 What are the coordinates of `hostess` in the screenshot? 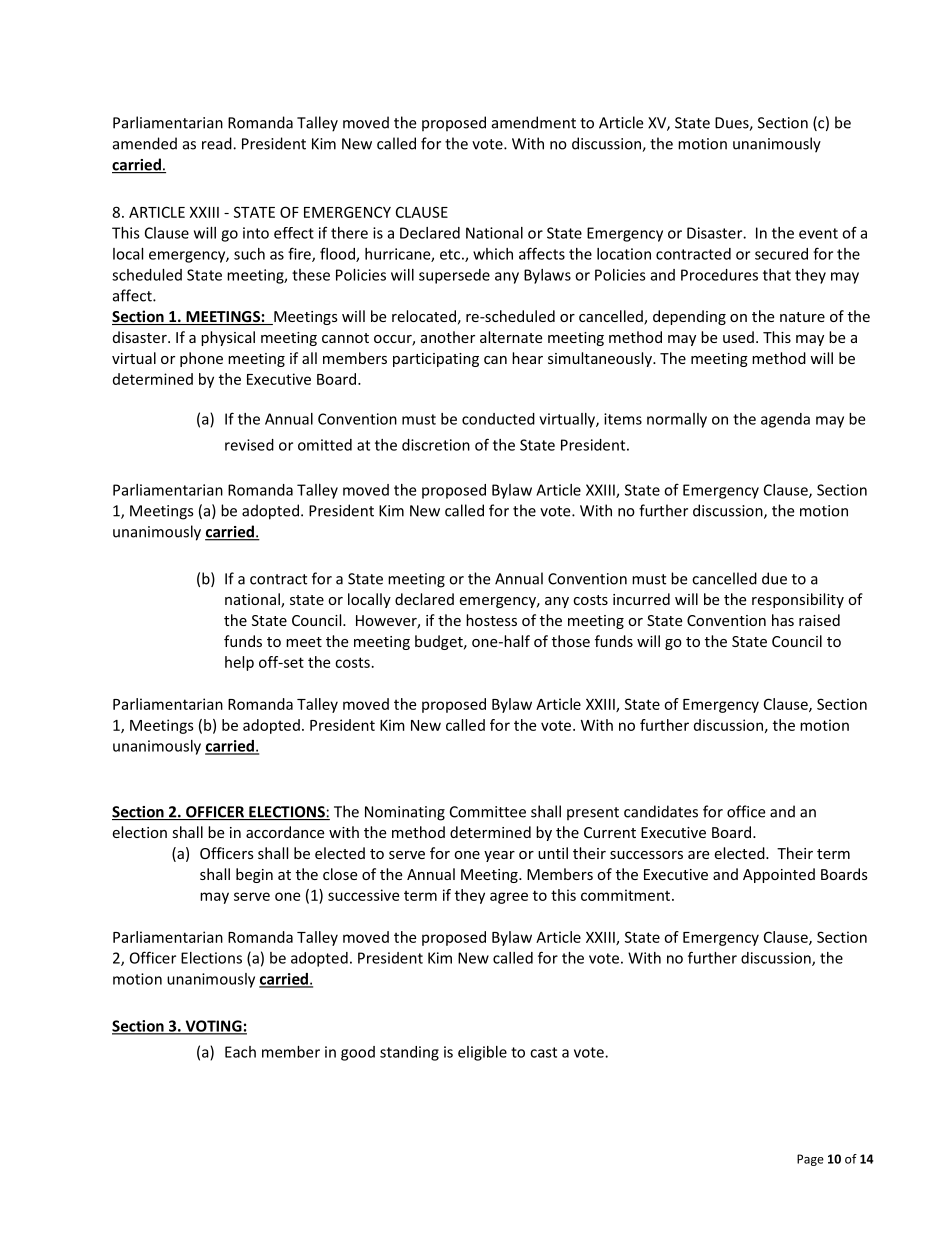 It's located at (491, 620).
